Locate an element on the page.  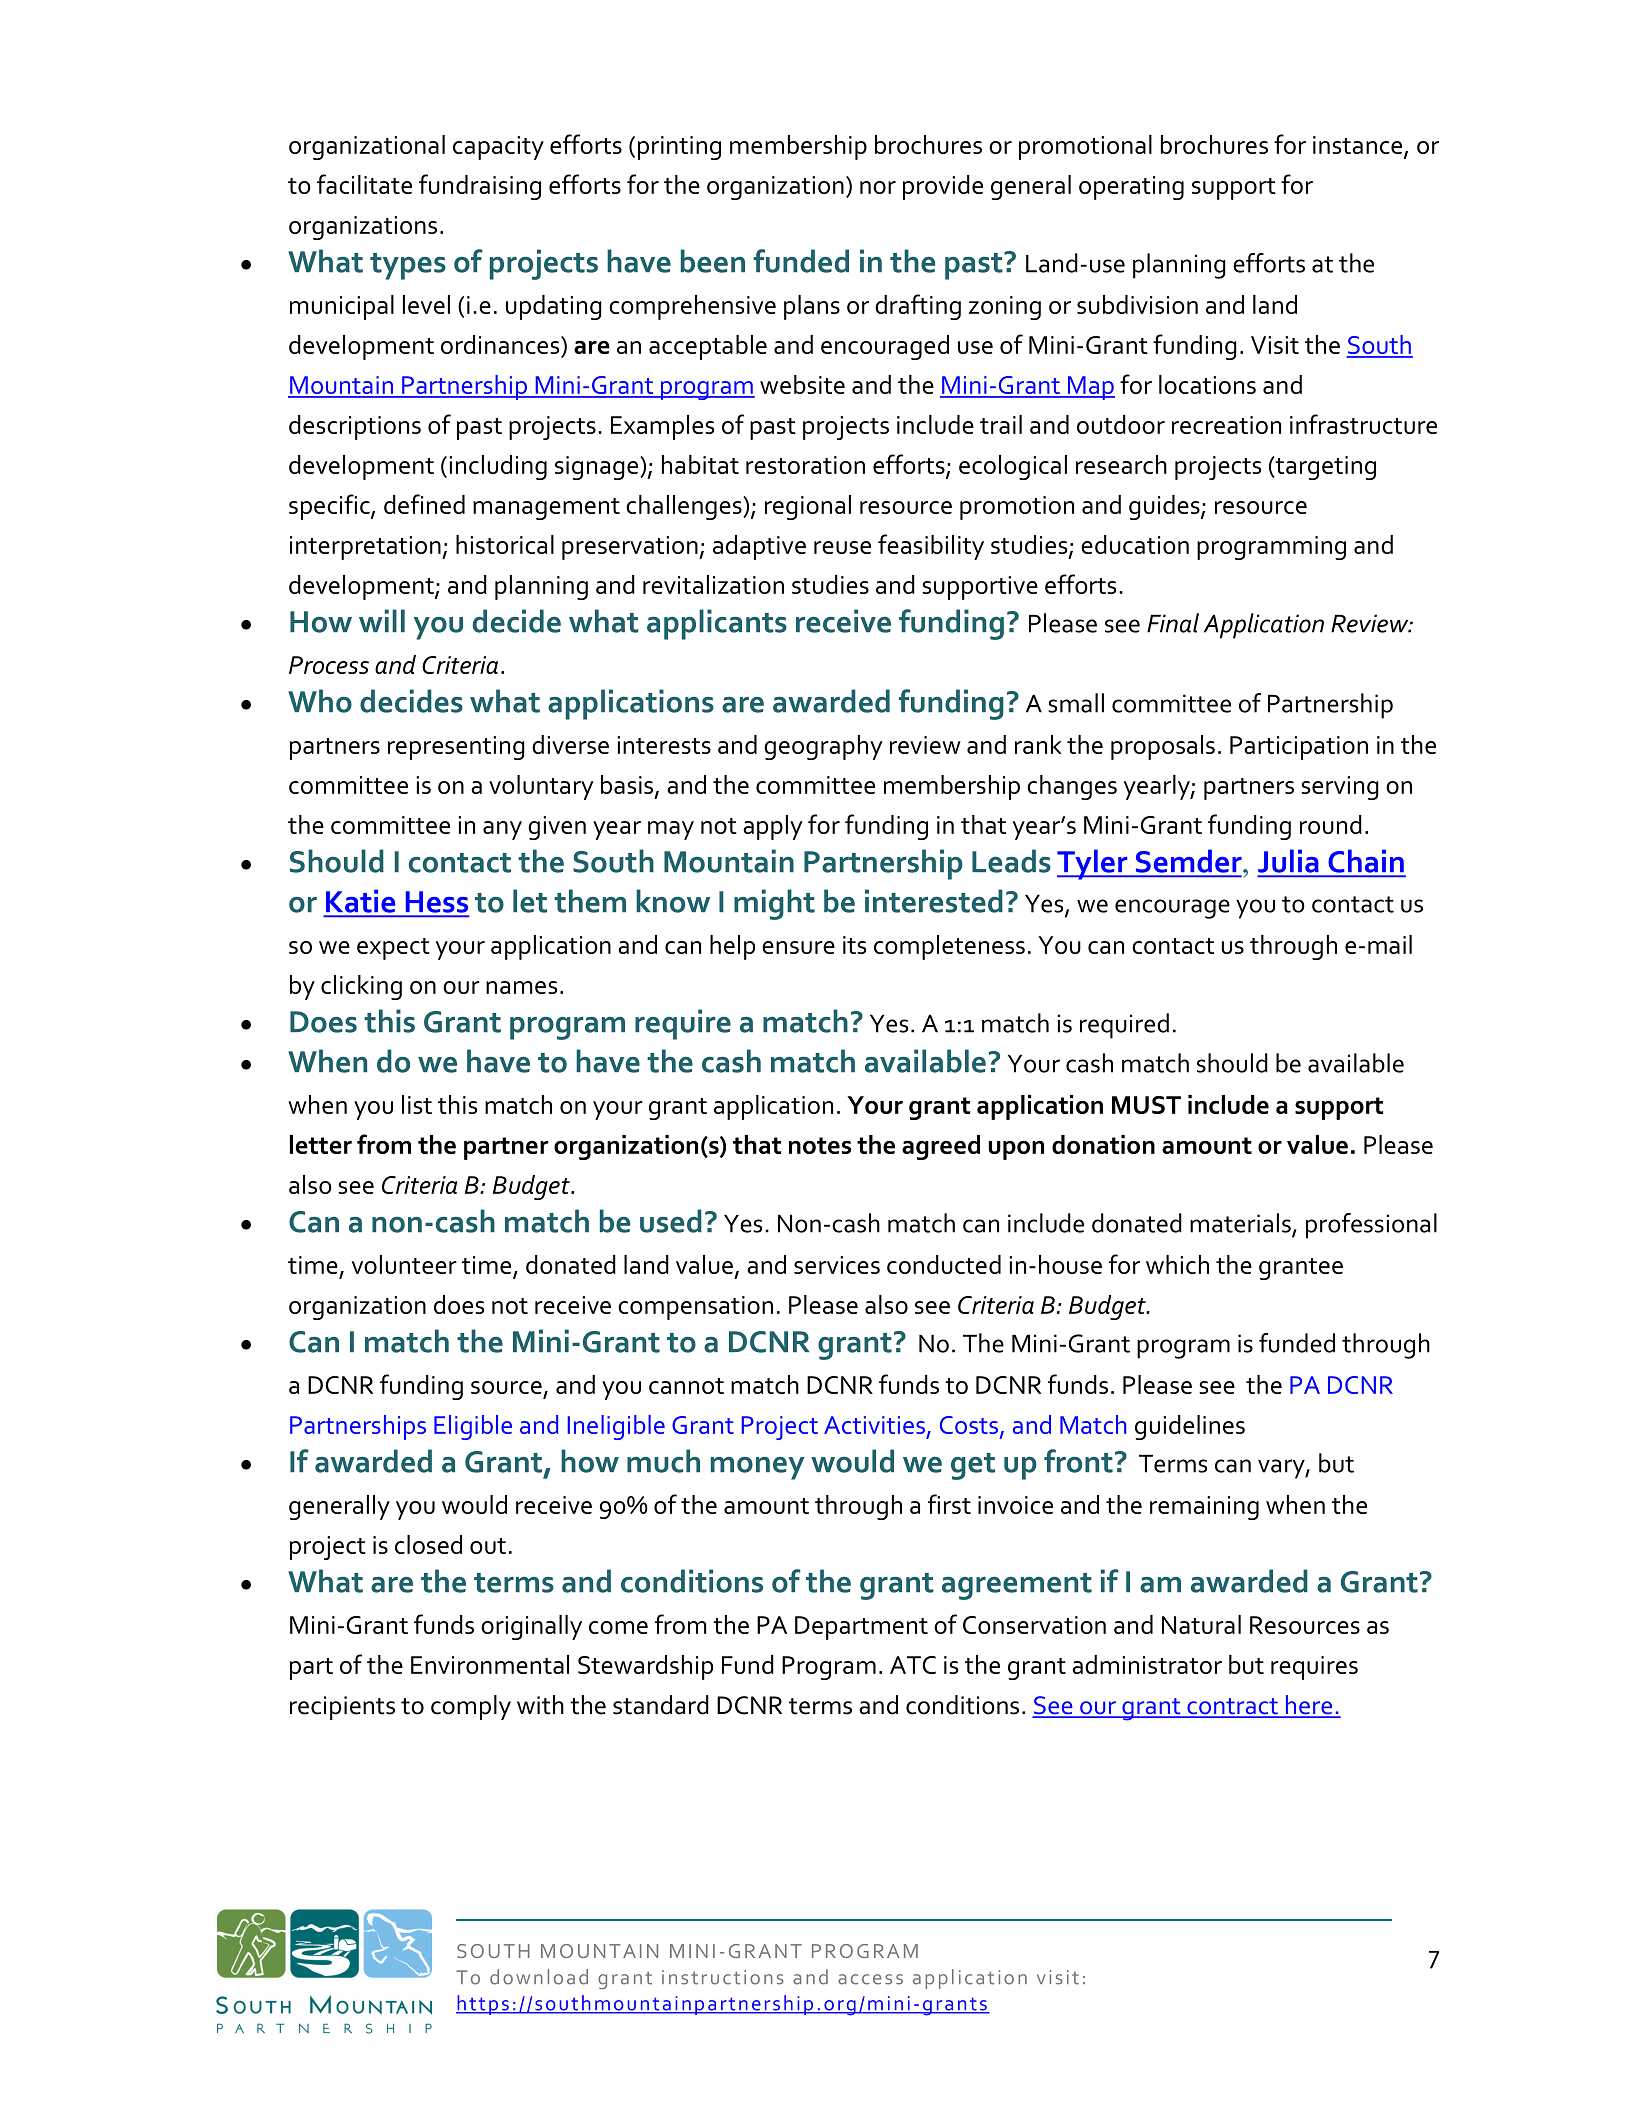
guidelines is located at coordinates (1190, 1427).
